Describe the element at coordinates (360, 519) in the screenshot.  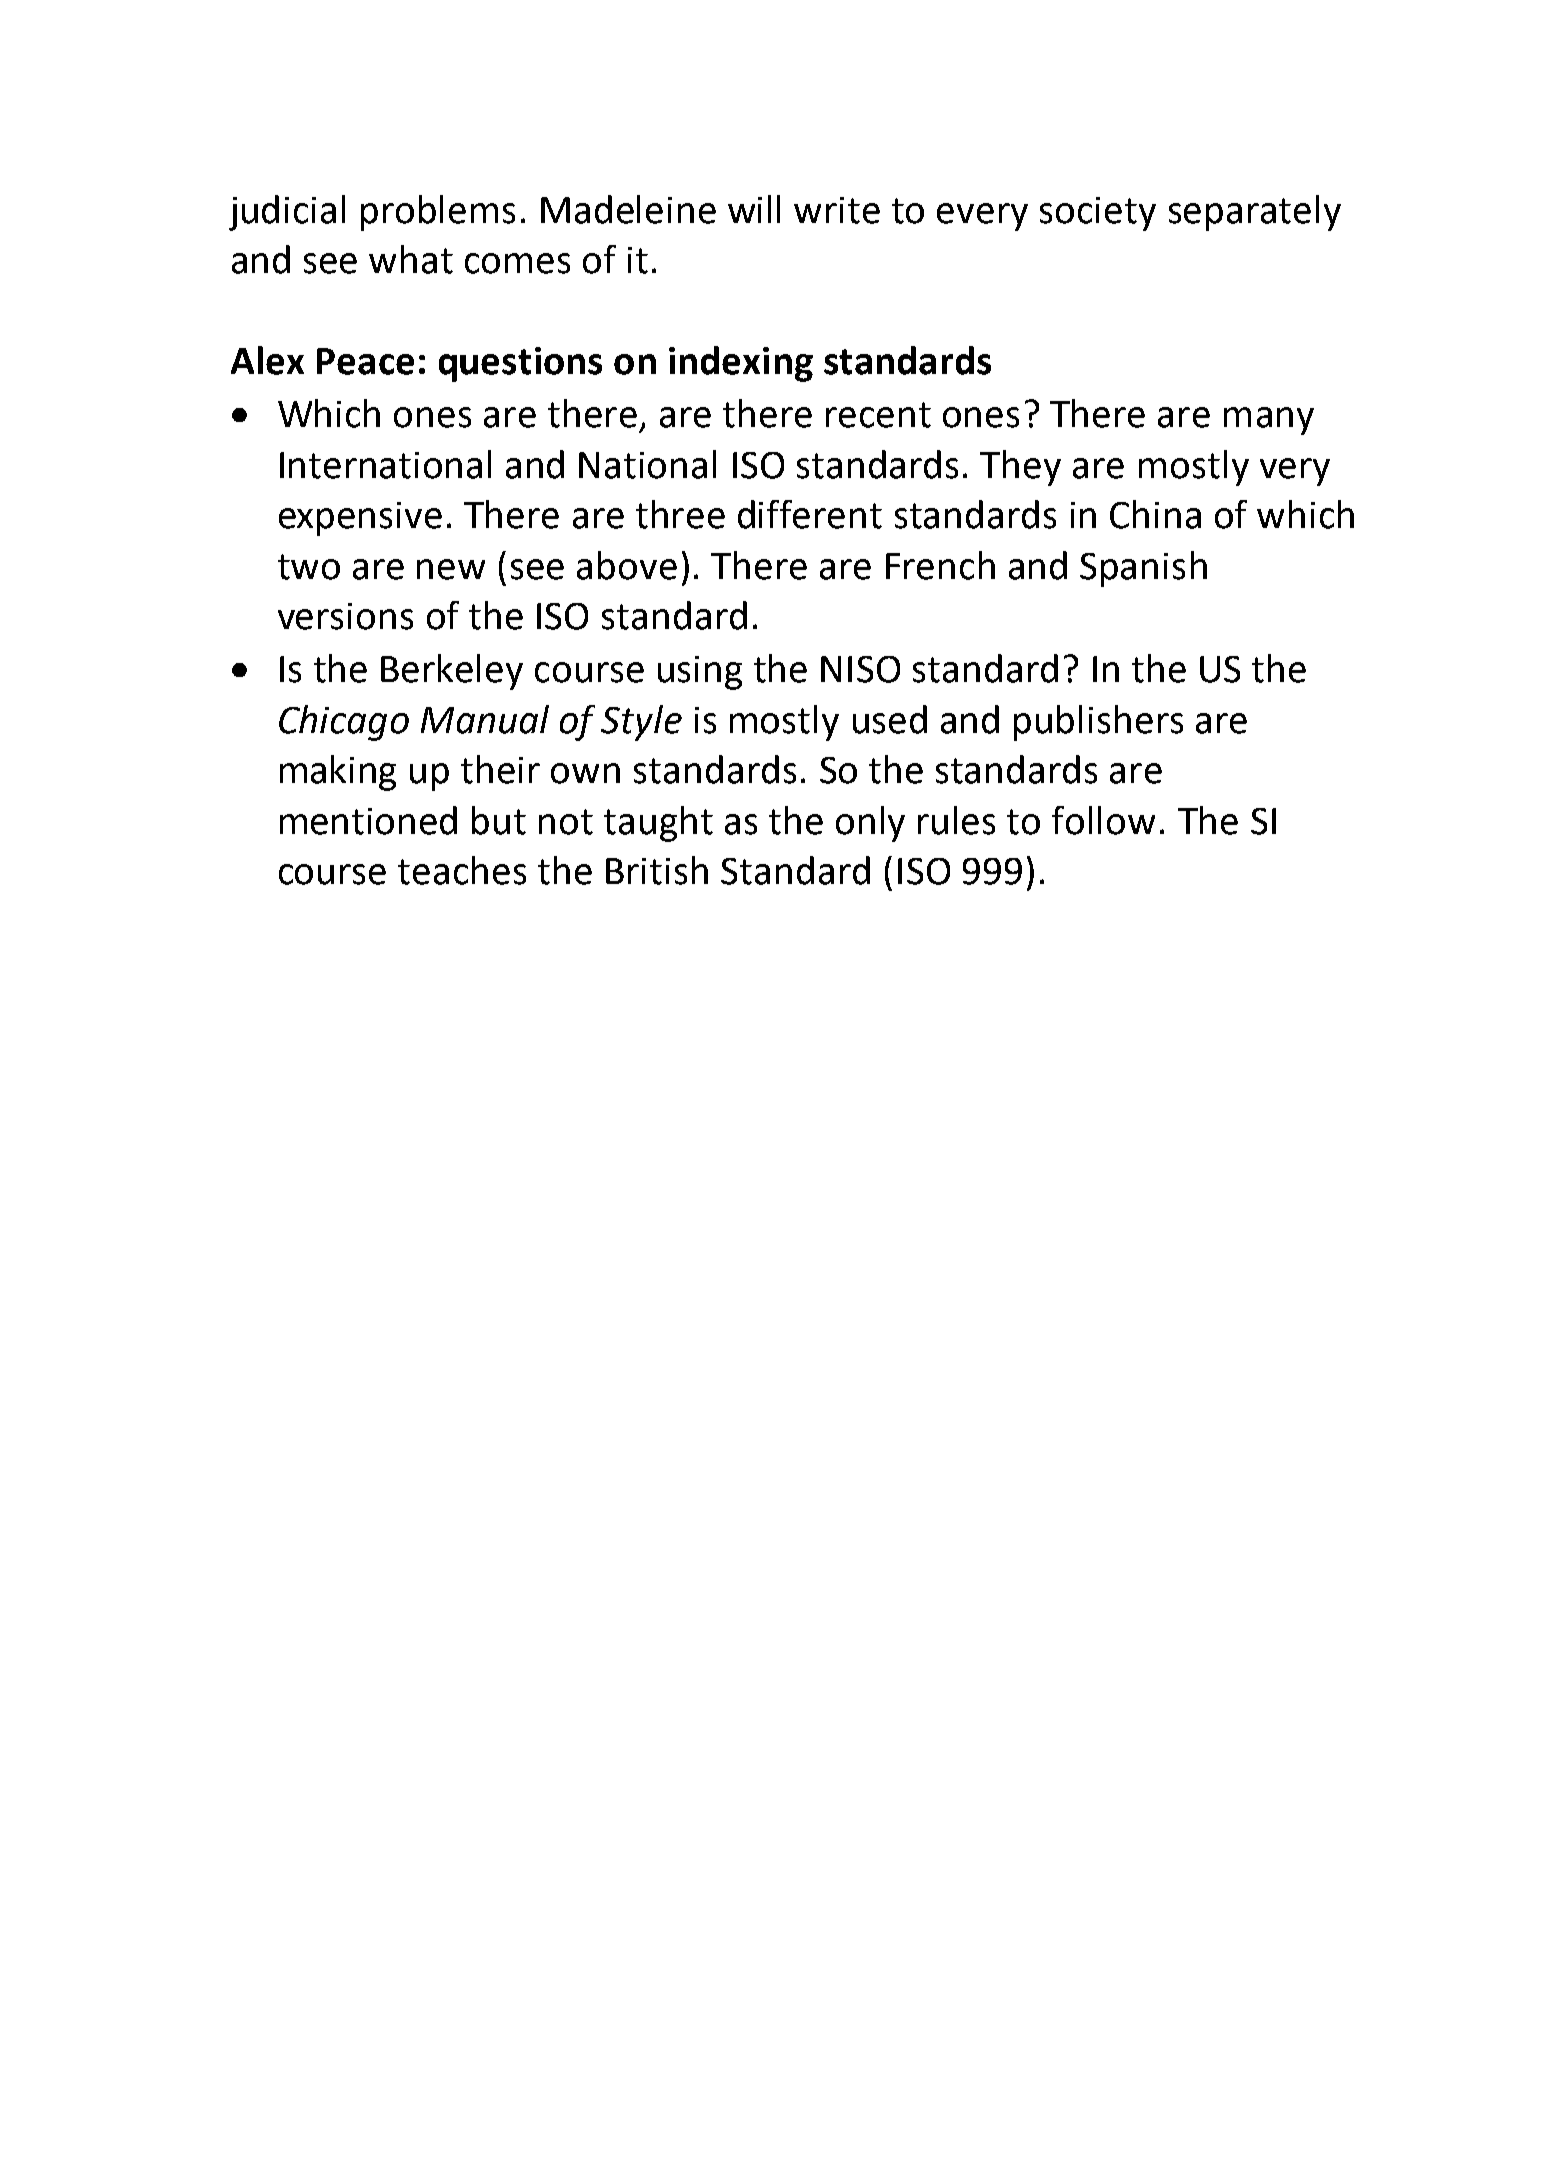
I see `expensive` at that location.
